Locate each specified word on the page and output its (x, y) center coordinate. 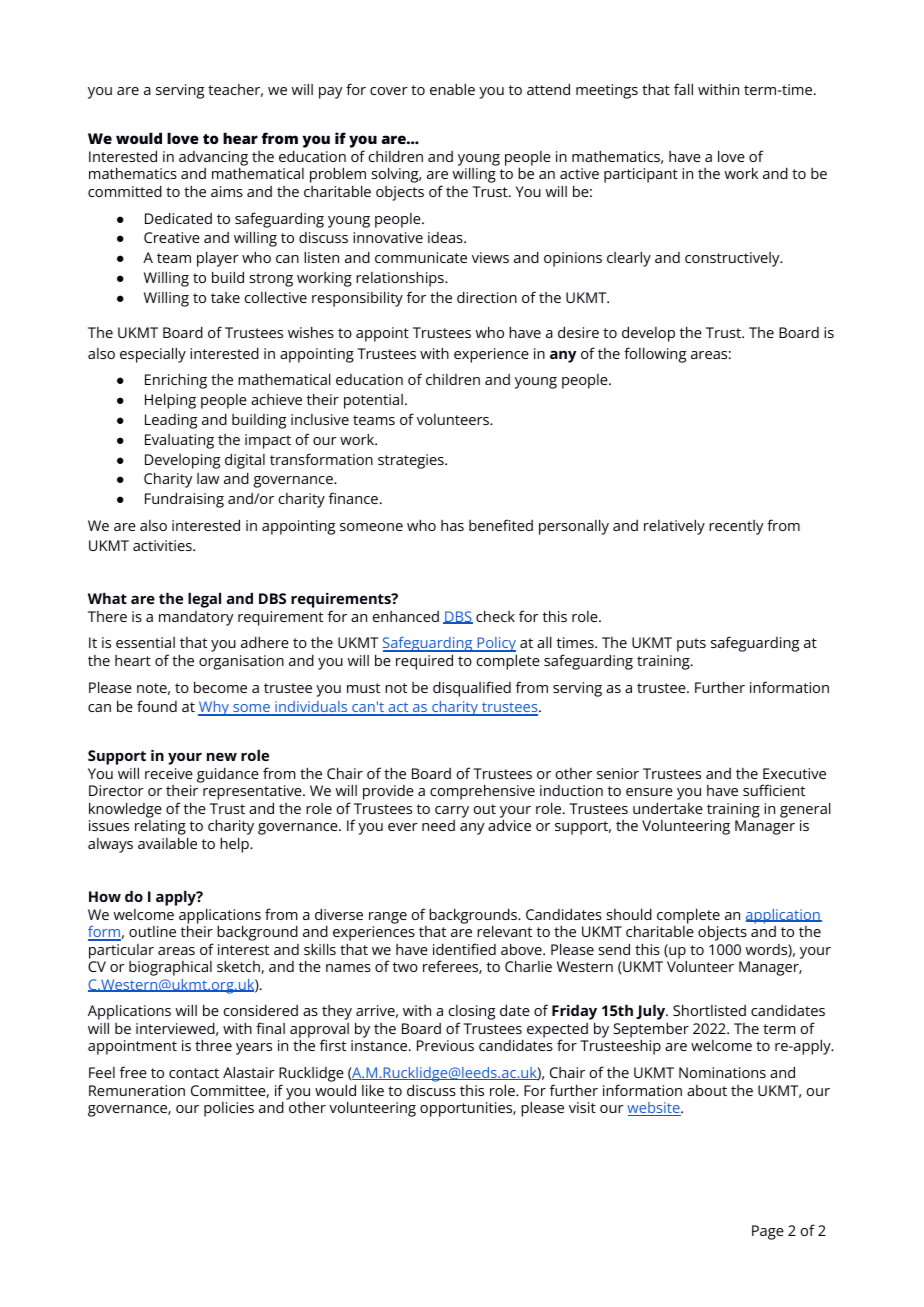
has (452, 525)
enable (452, 89)
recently (736, 527)
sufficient (774, 790)
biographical (170, 968)
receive (169, 773)
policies (229, 1109)
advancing (213, 159)
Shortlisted (709, 1010)
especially (153, 355)
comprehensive (482, 792)
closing (472, 1014)
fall (683, 89)
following (655, 355)
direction (487, 297)
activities (163, 545)
